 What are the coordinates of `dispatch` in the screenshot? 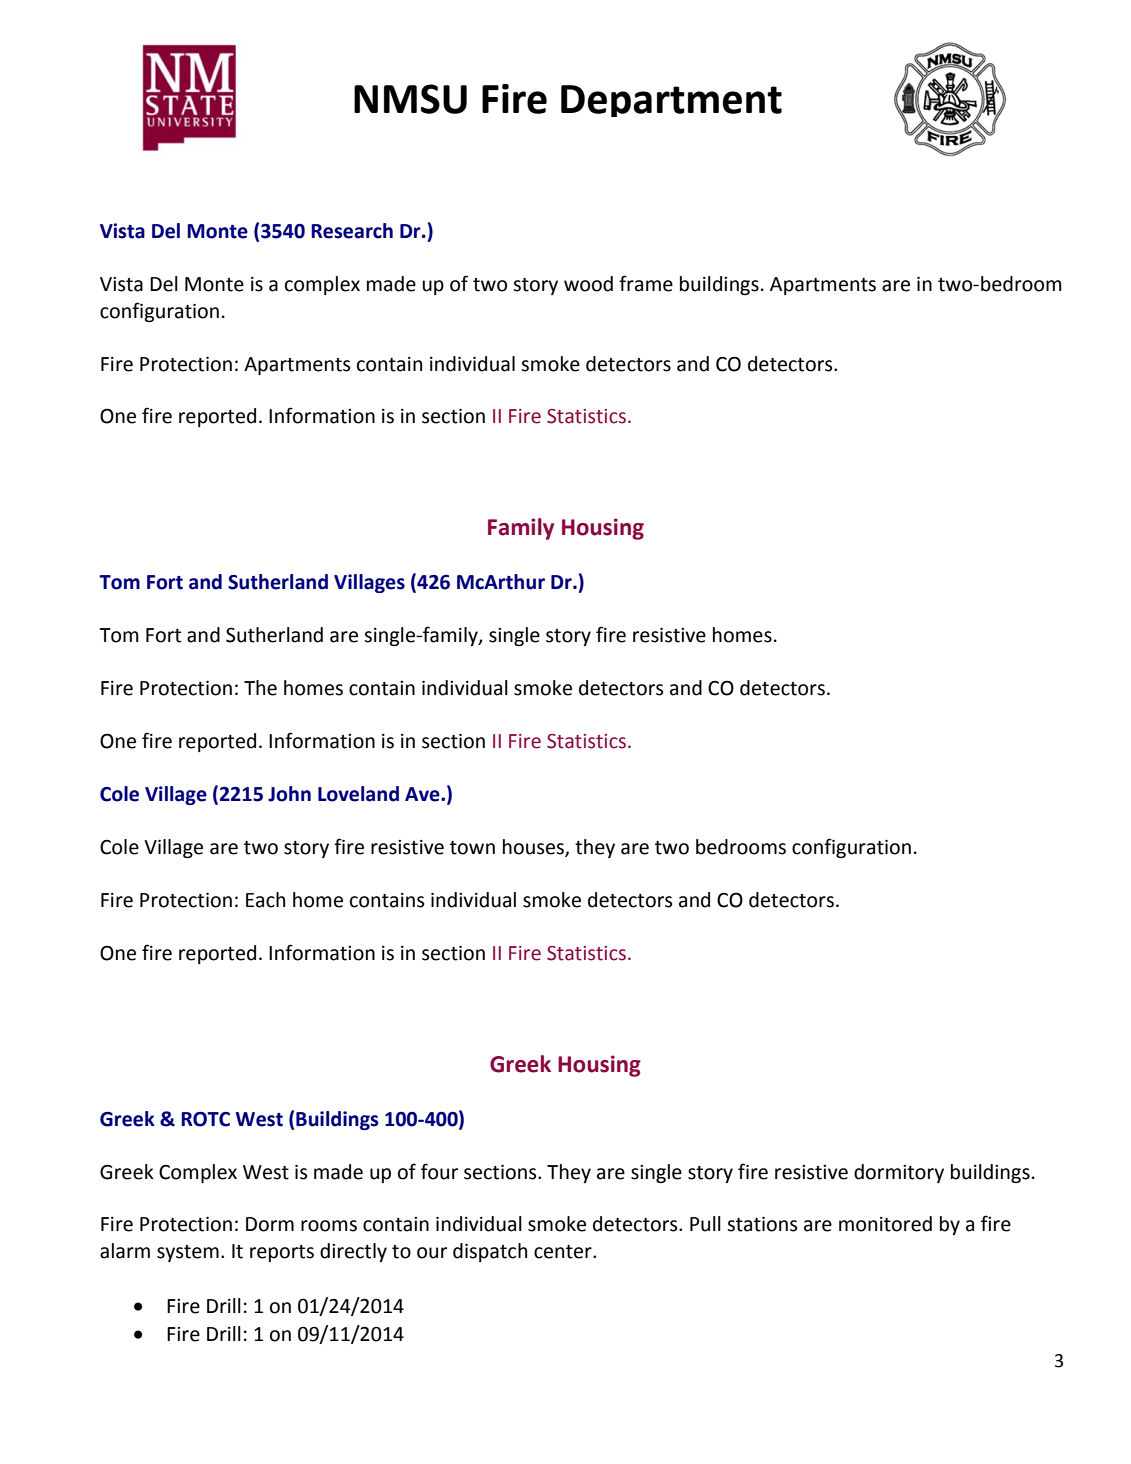 It's located at (490, 1252).
